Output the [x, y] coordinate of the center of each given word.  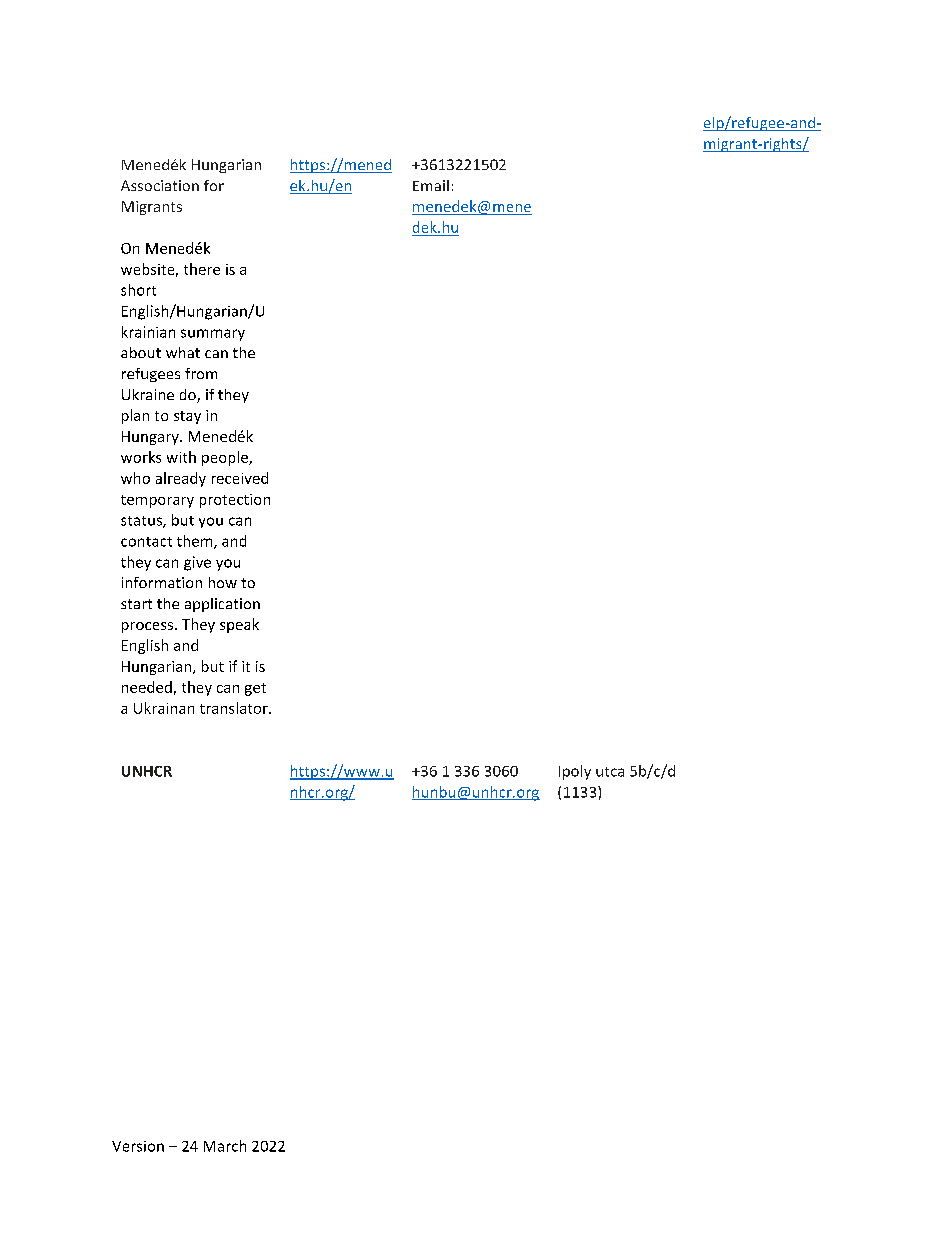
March [225, 1146]
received [240, 478]
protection [235, 501]
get [255, 689]
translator [235, 708]
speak [239, 625]
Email [431, 185]
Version [138, 1146]
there [202, 269]
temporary [157, 501]
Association [160, 185]
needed [147, 687]
